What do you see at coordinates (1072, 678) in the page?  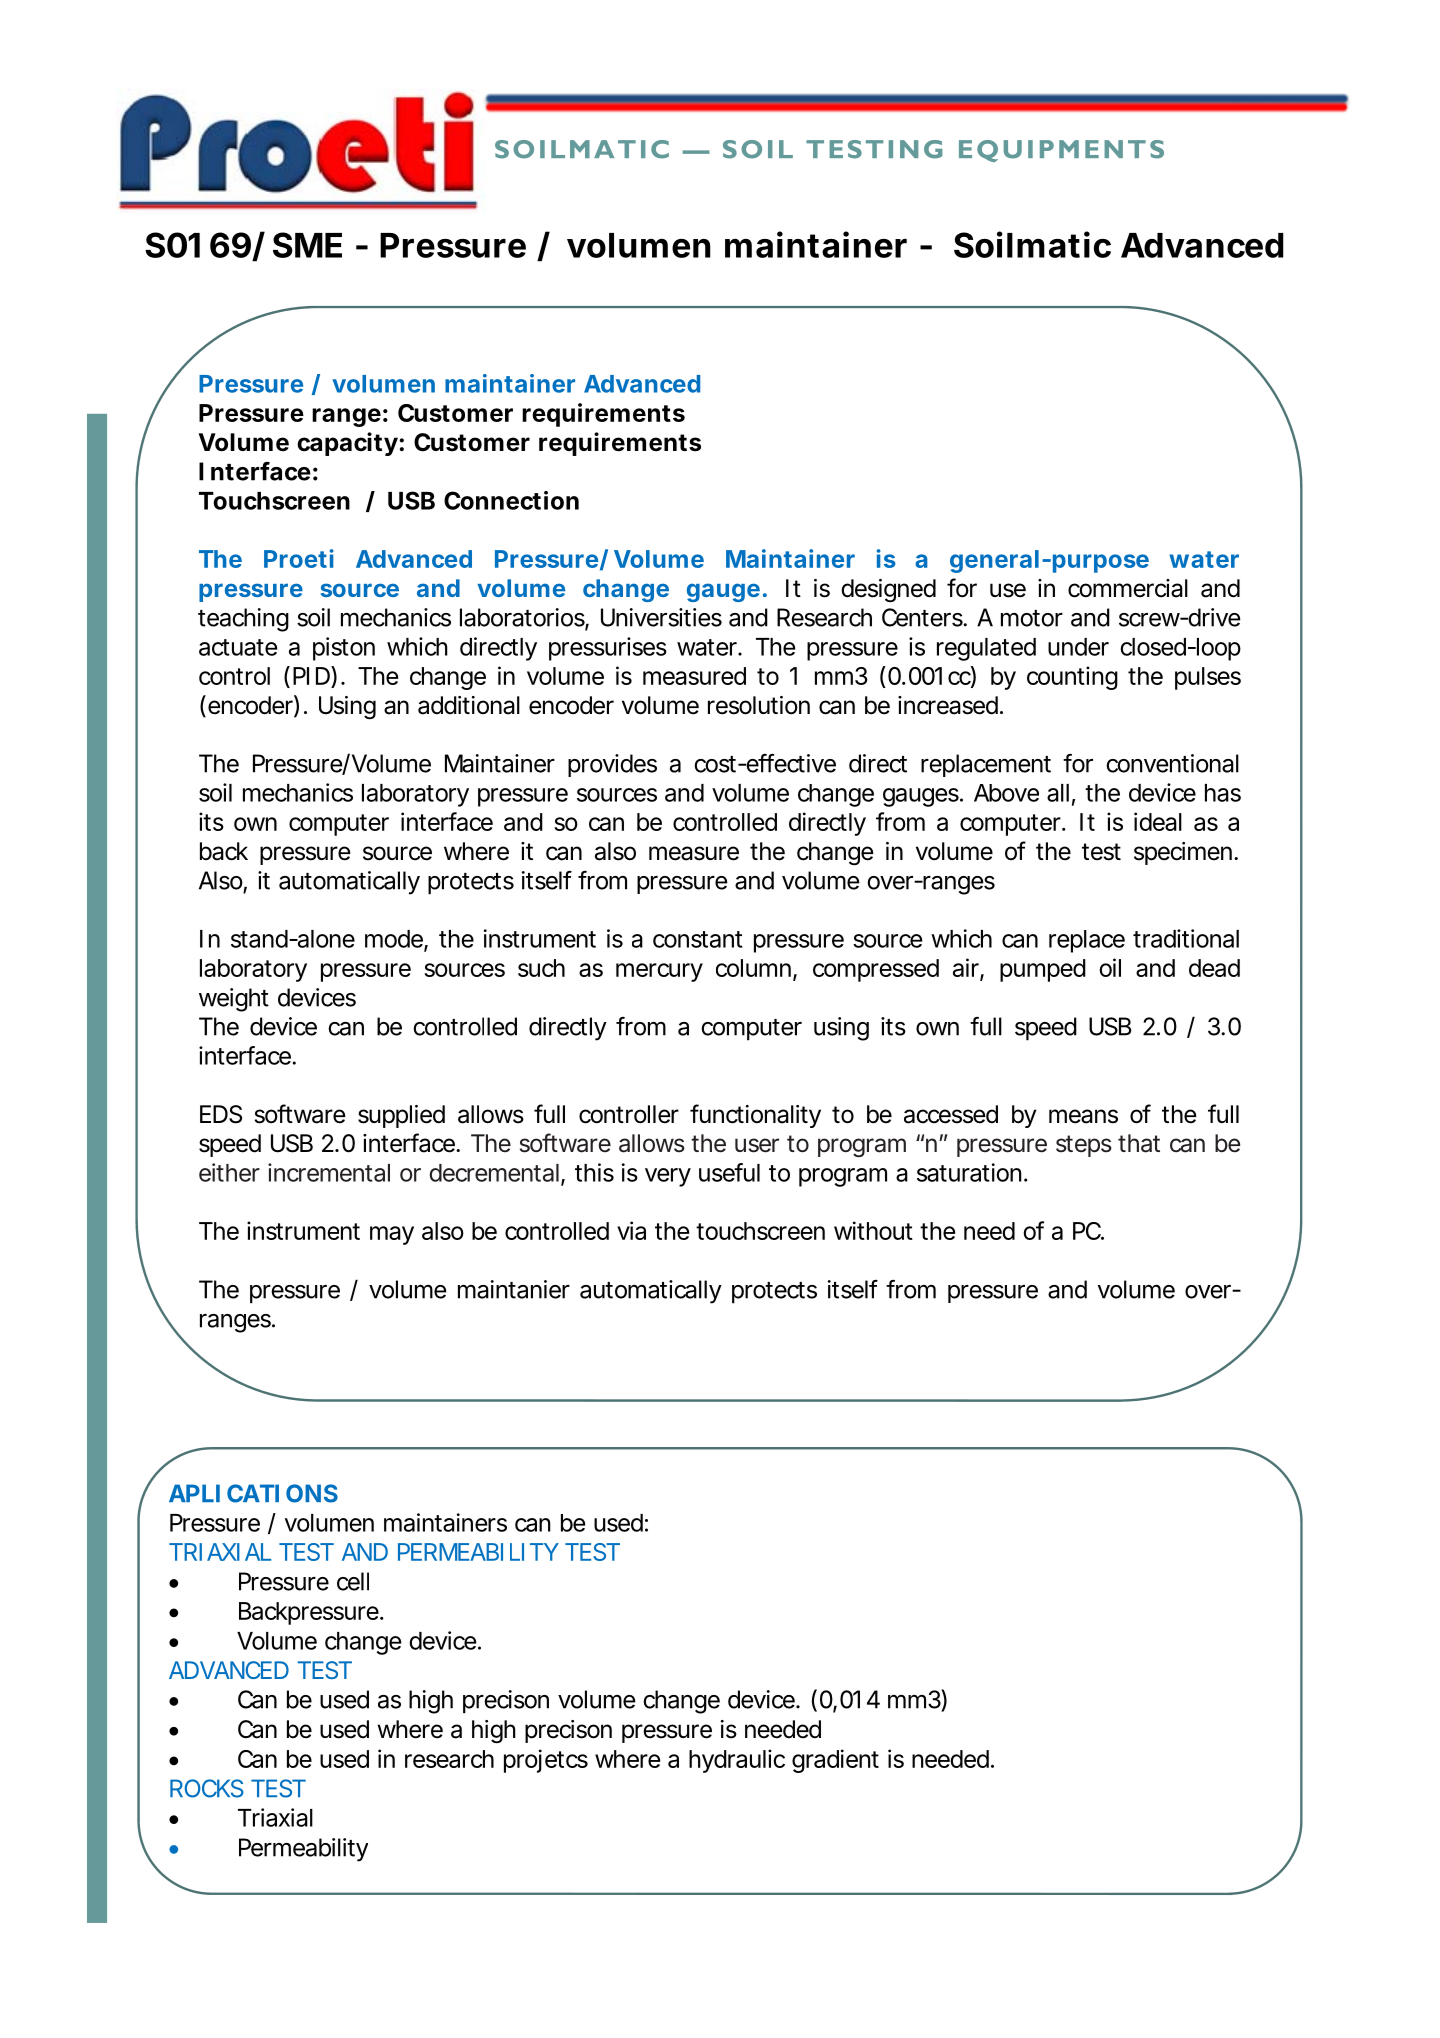 I see `counting` at bounding box center [1072, 678].
